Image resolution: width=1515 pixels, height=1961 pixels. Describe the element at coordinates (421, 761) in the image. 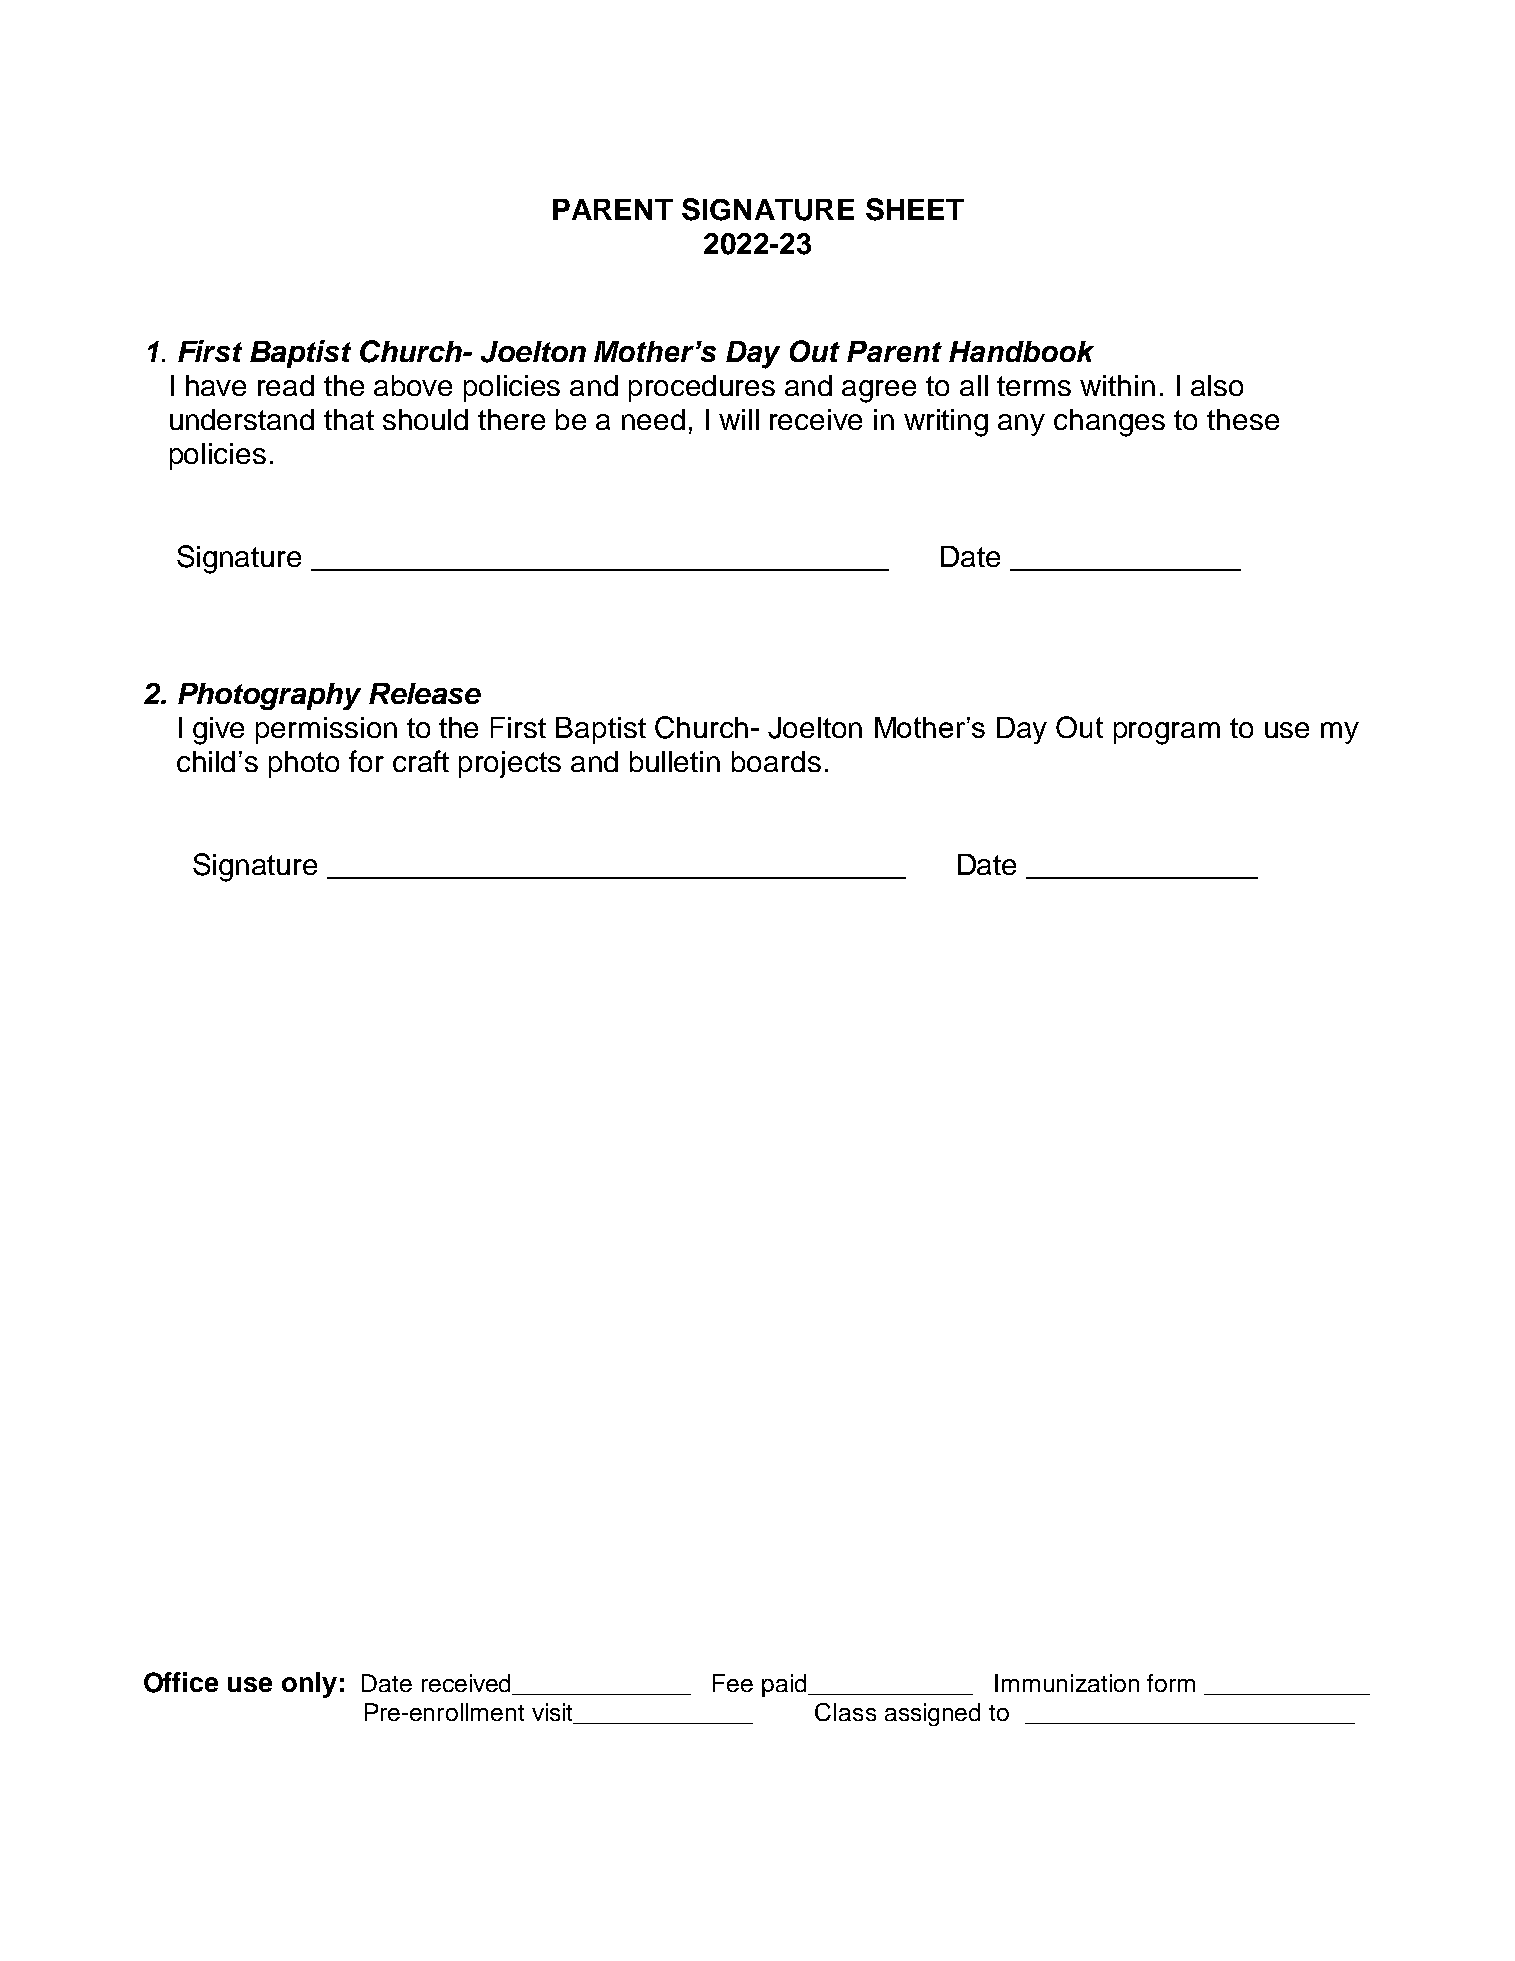

I see `craft` at that location.
